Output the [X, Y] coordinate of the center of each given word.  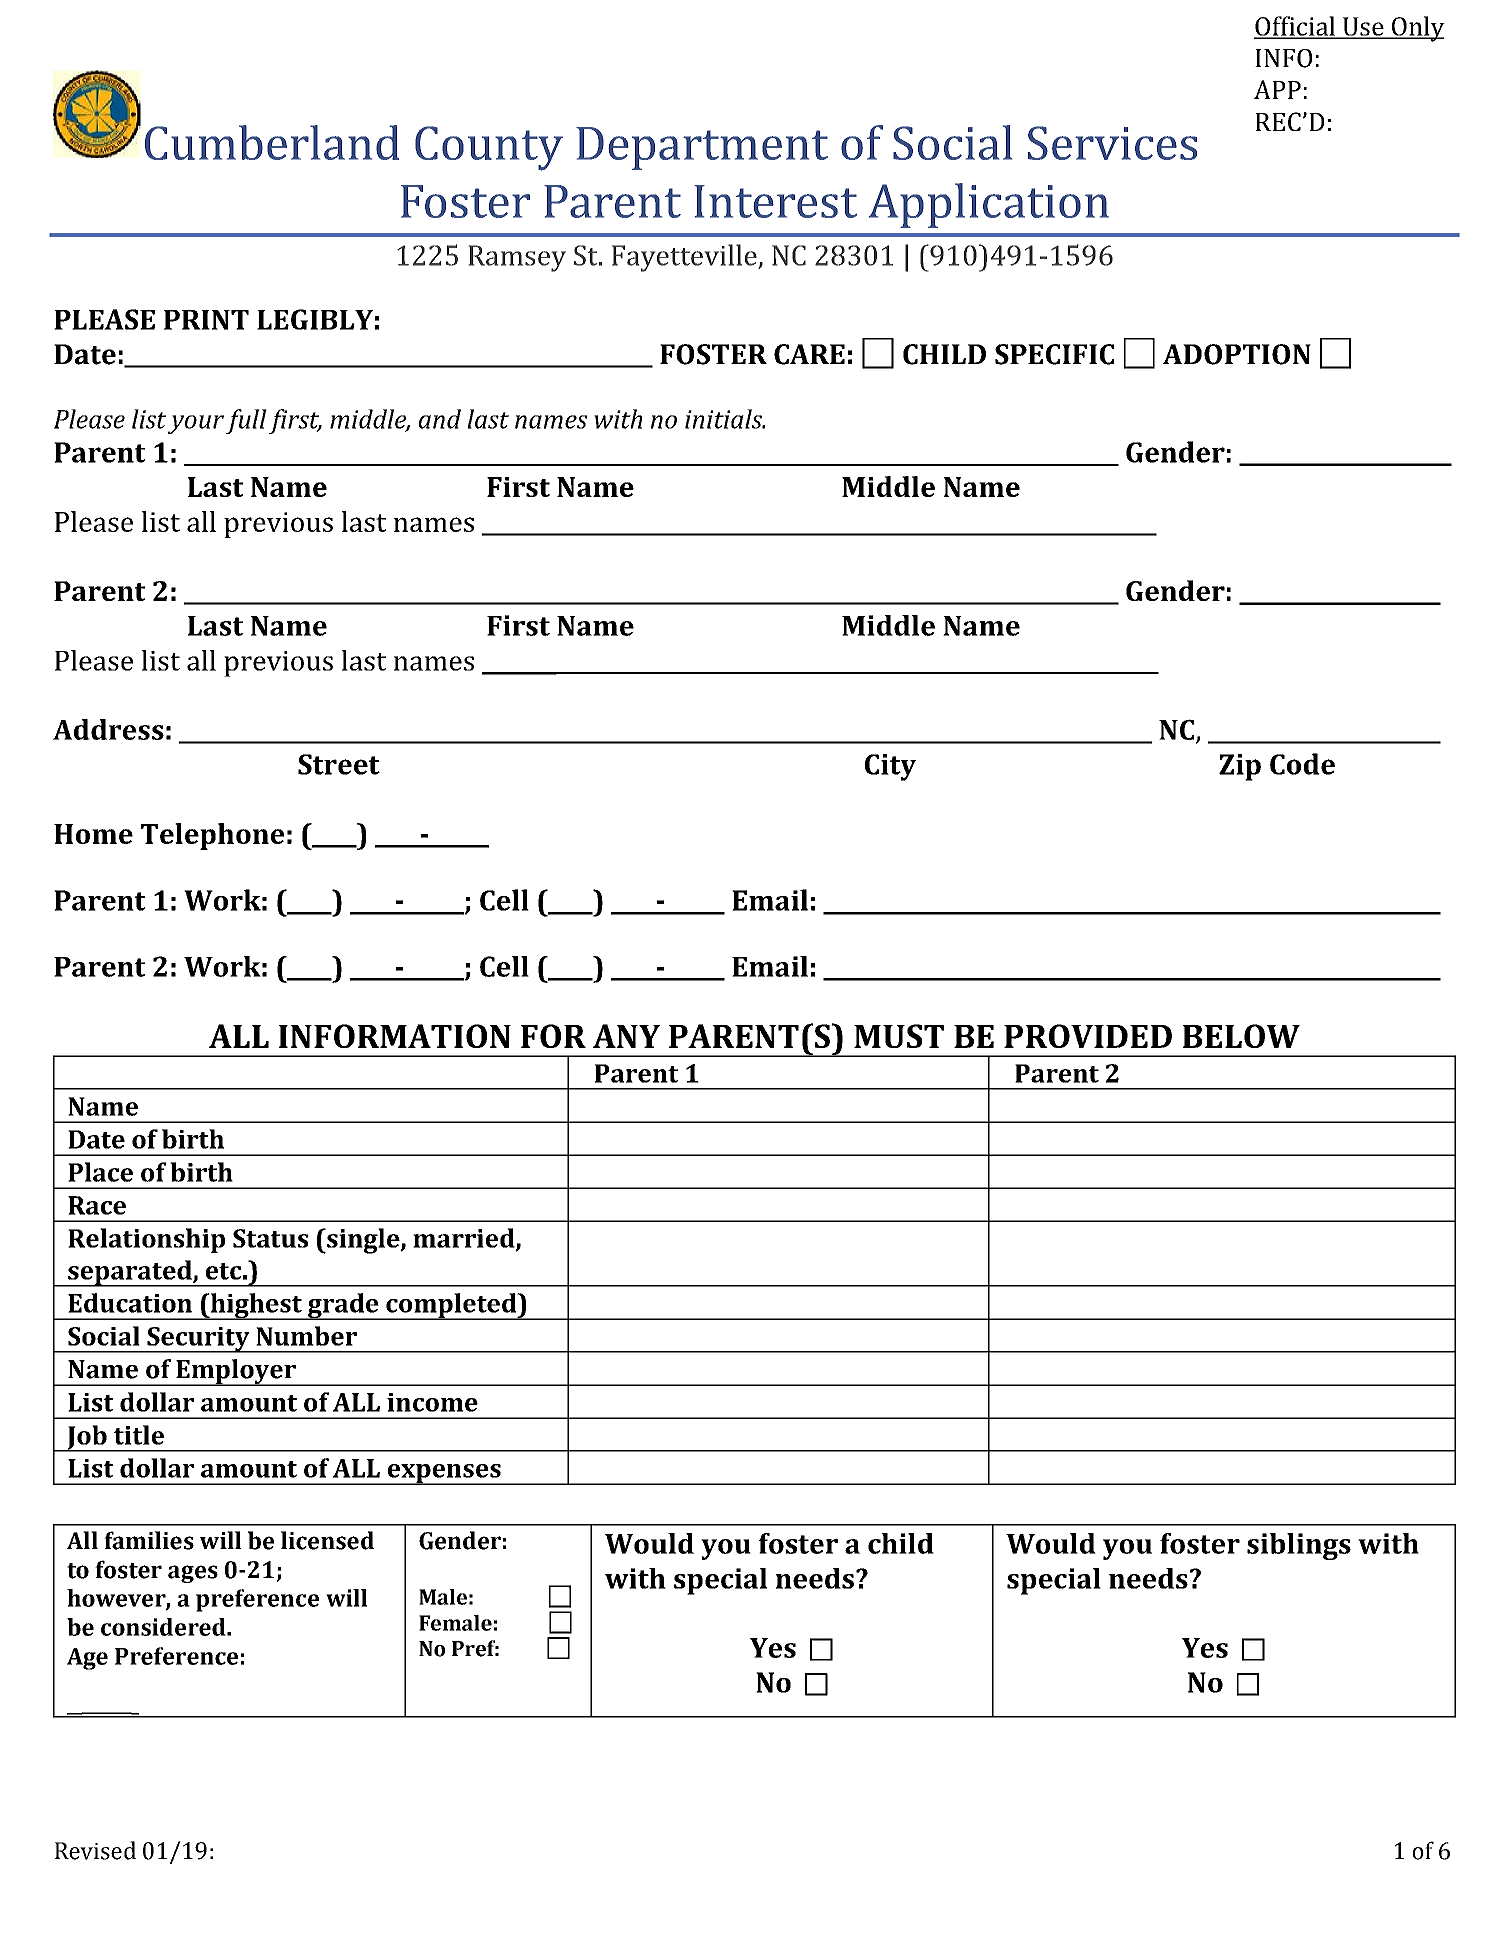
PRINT [206, 320]
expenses [444, 1474]
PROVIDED [1088, 1036]
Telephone [212, 836]
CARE [809, 354]
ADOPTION [1237, 354]
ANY [626, 1036]
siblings [1299, 1546]
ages [193, 1574]
